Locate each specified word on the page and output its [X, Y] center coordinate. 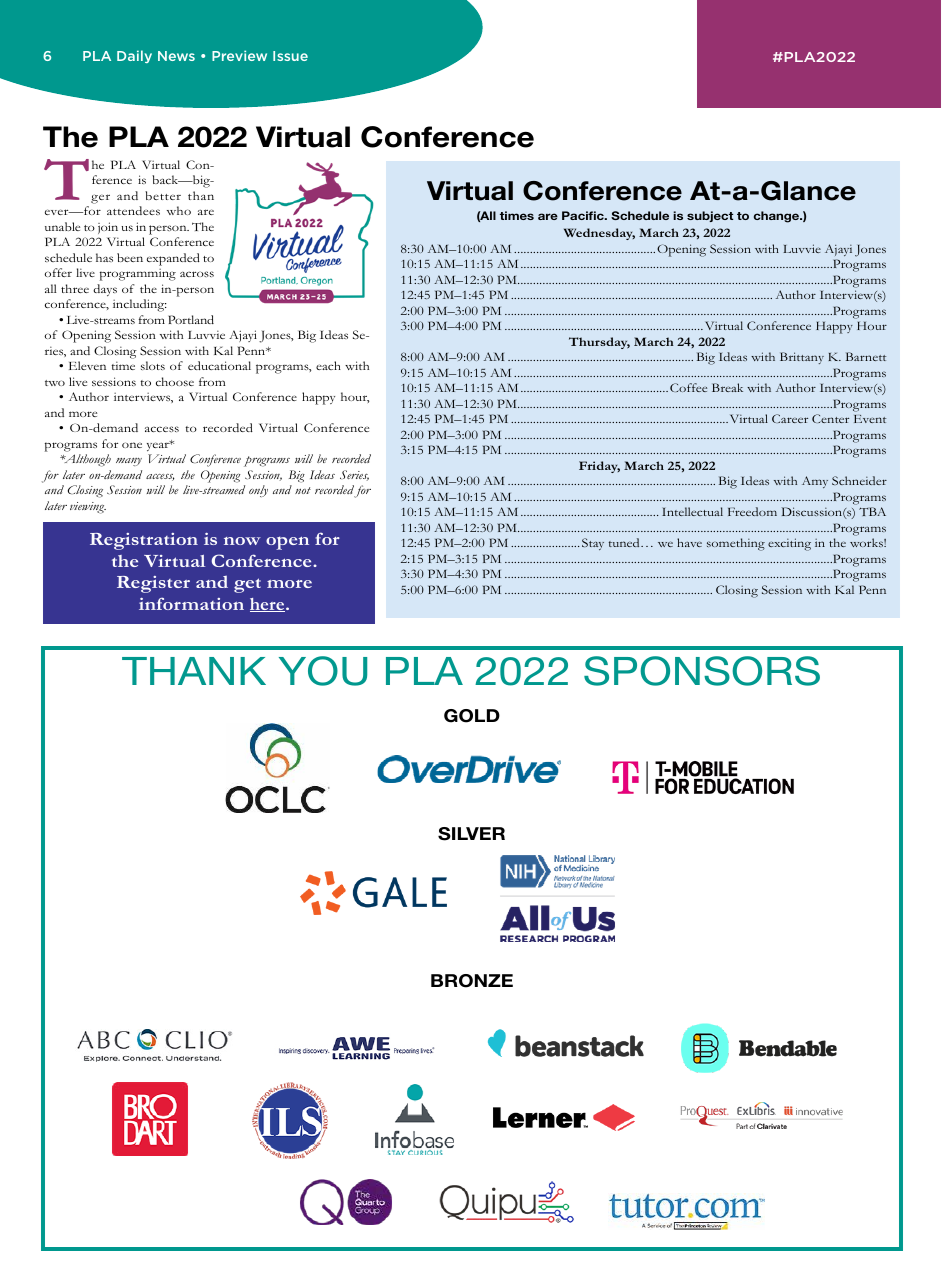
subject [710, 216]
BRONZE [472, 981]
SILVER [471, 834]
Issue [290, 56]
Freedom [752, 511]
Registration [144, 541]
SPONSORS [702, 671]
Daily [134, 56]
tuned [625, 542]
